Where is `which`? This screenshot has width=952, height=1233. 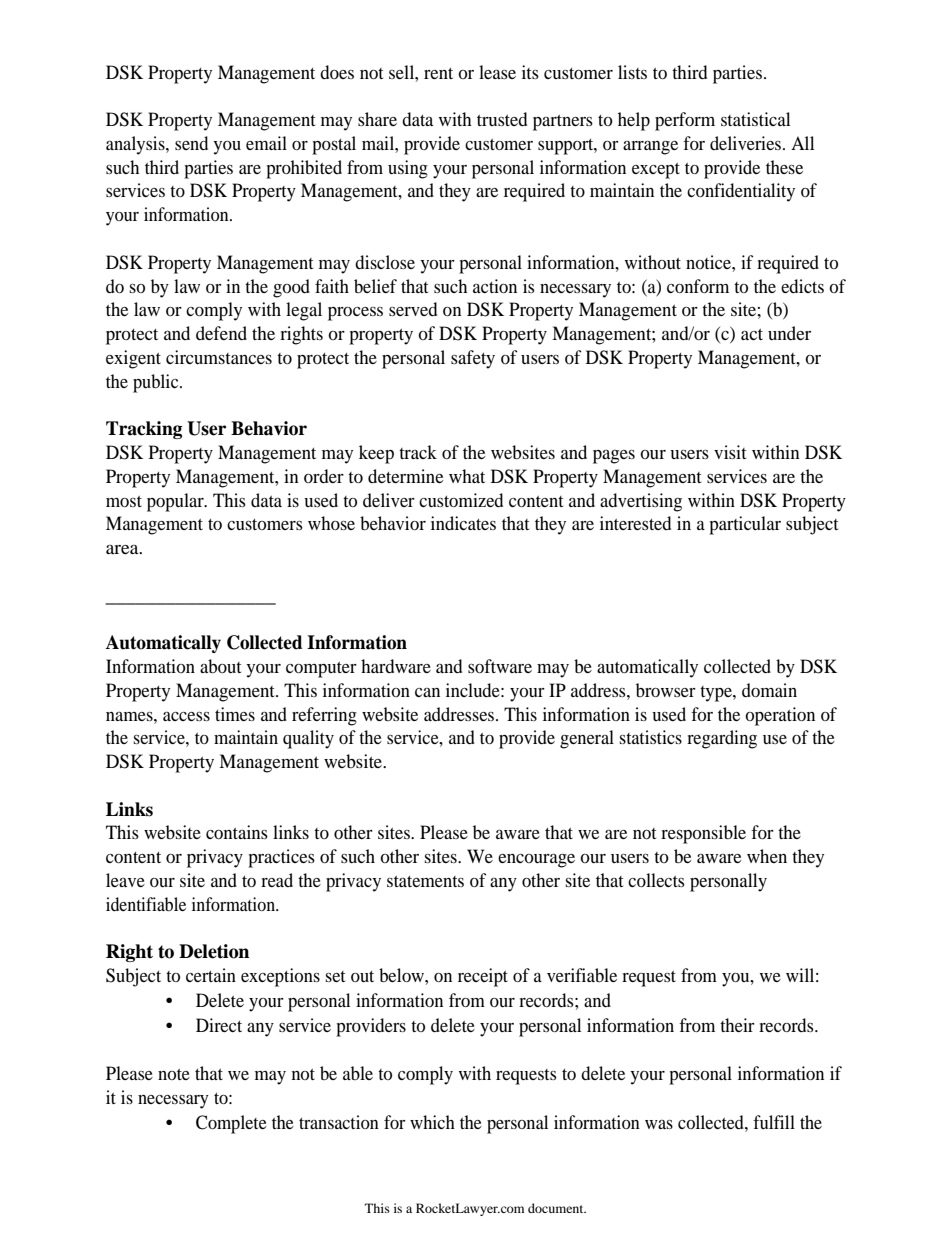
which is located at coordinates (432, 1122).
